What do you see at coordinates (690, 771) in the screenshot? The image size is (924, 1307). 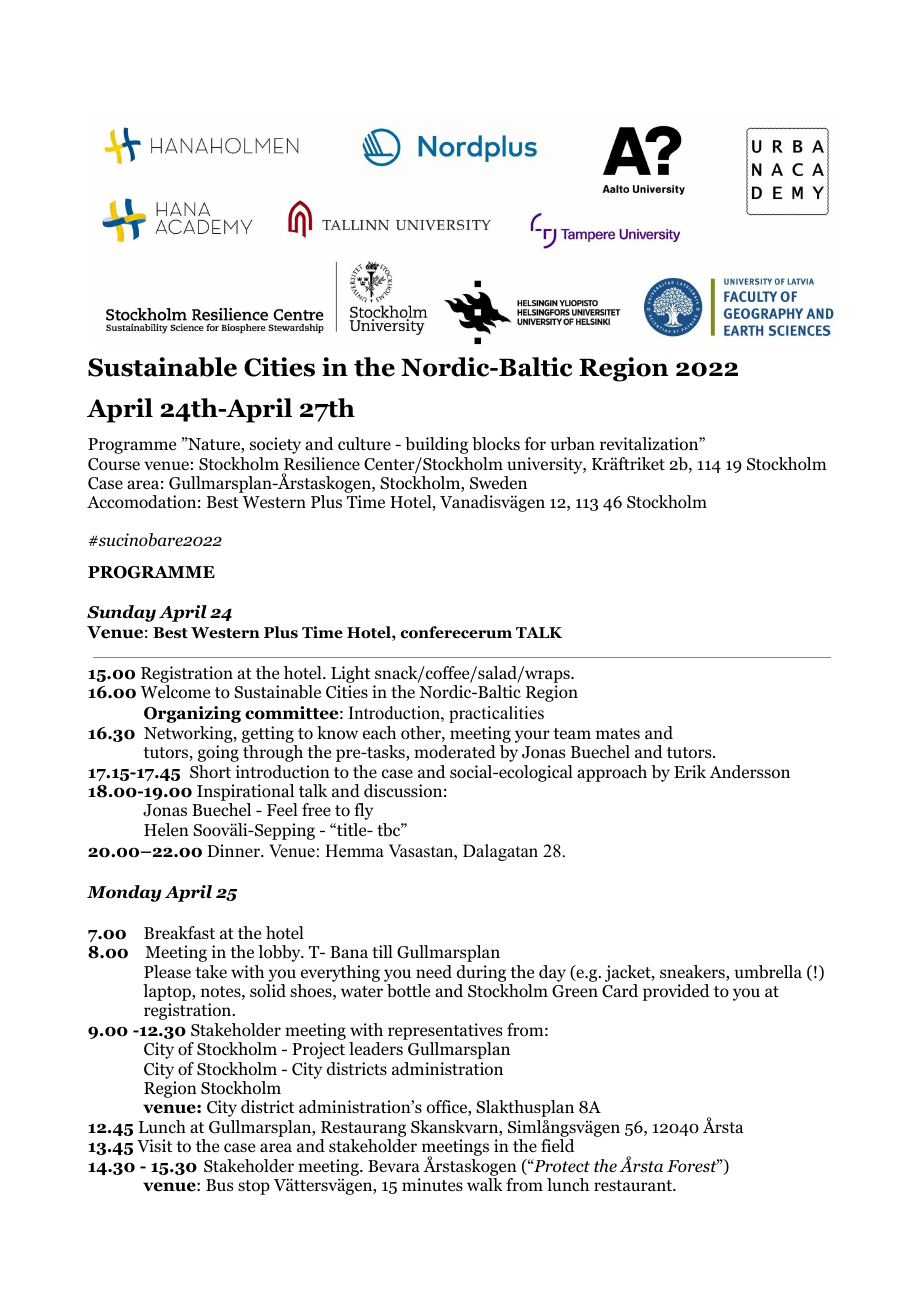 I see `Erik` at bounding box center [690, 771].
